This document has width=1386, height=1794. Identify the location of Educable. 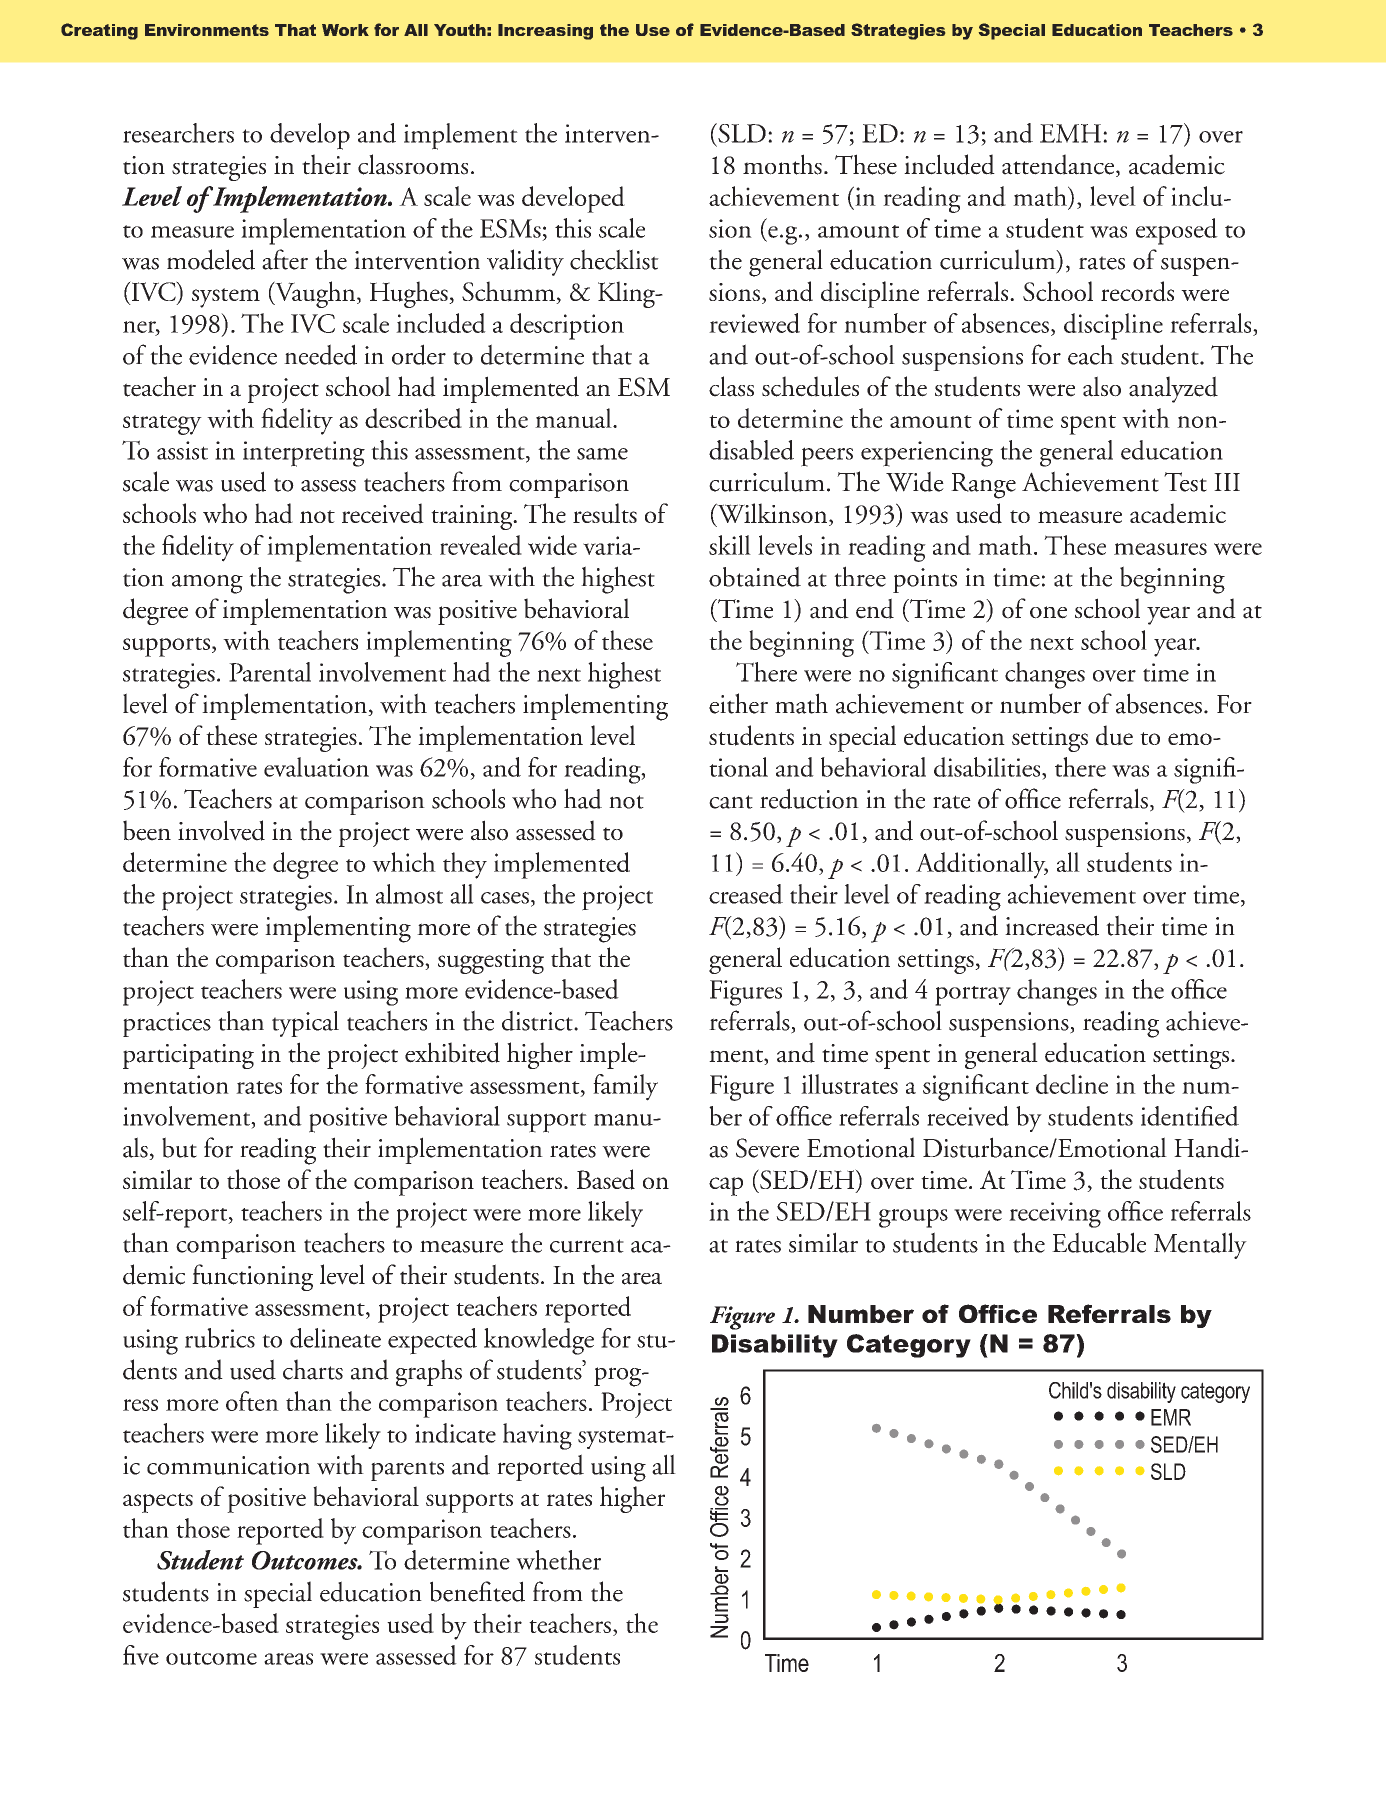
(1099, 1242).
